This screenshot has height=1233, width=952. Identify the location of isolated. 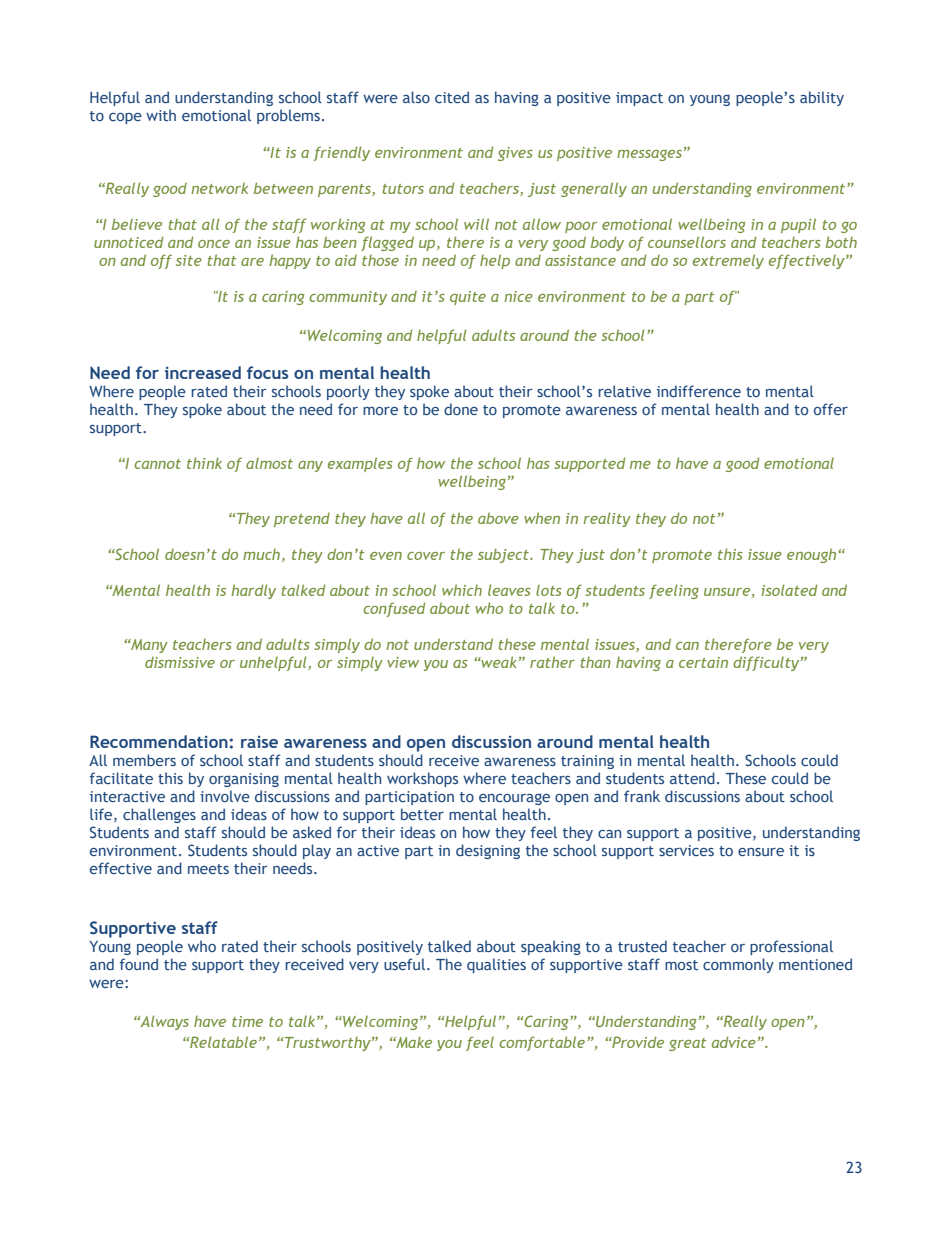
(789, 590).
